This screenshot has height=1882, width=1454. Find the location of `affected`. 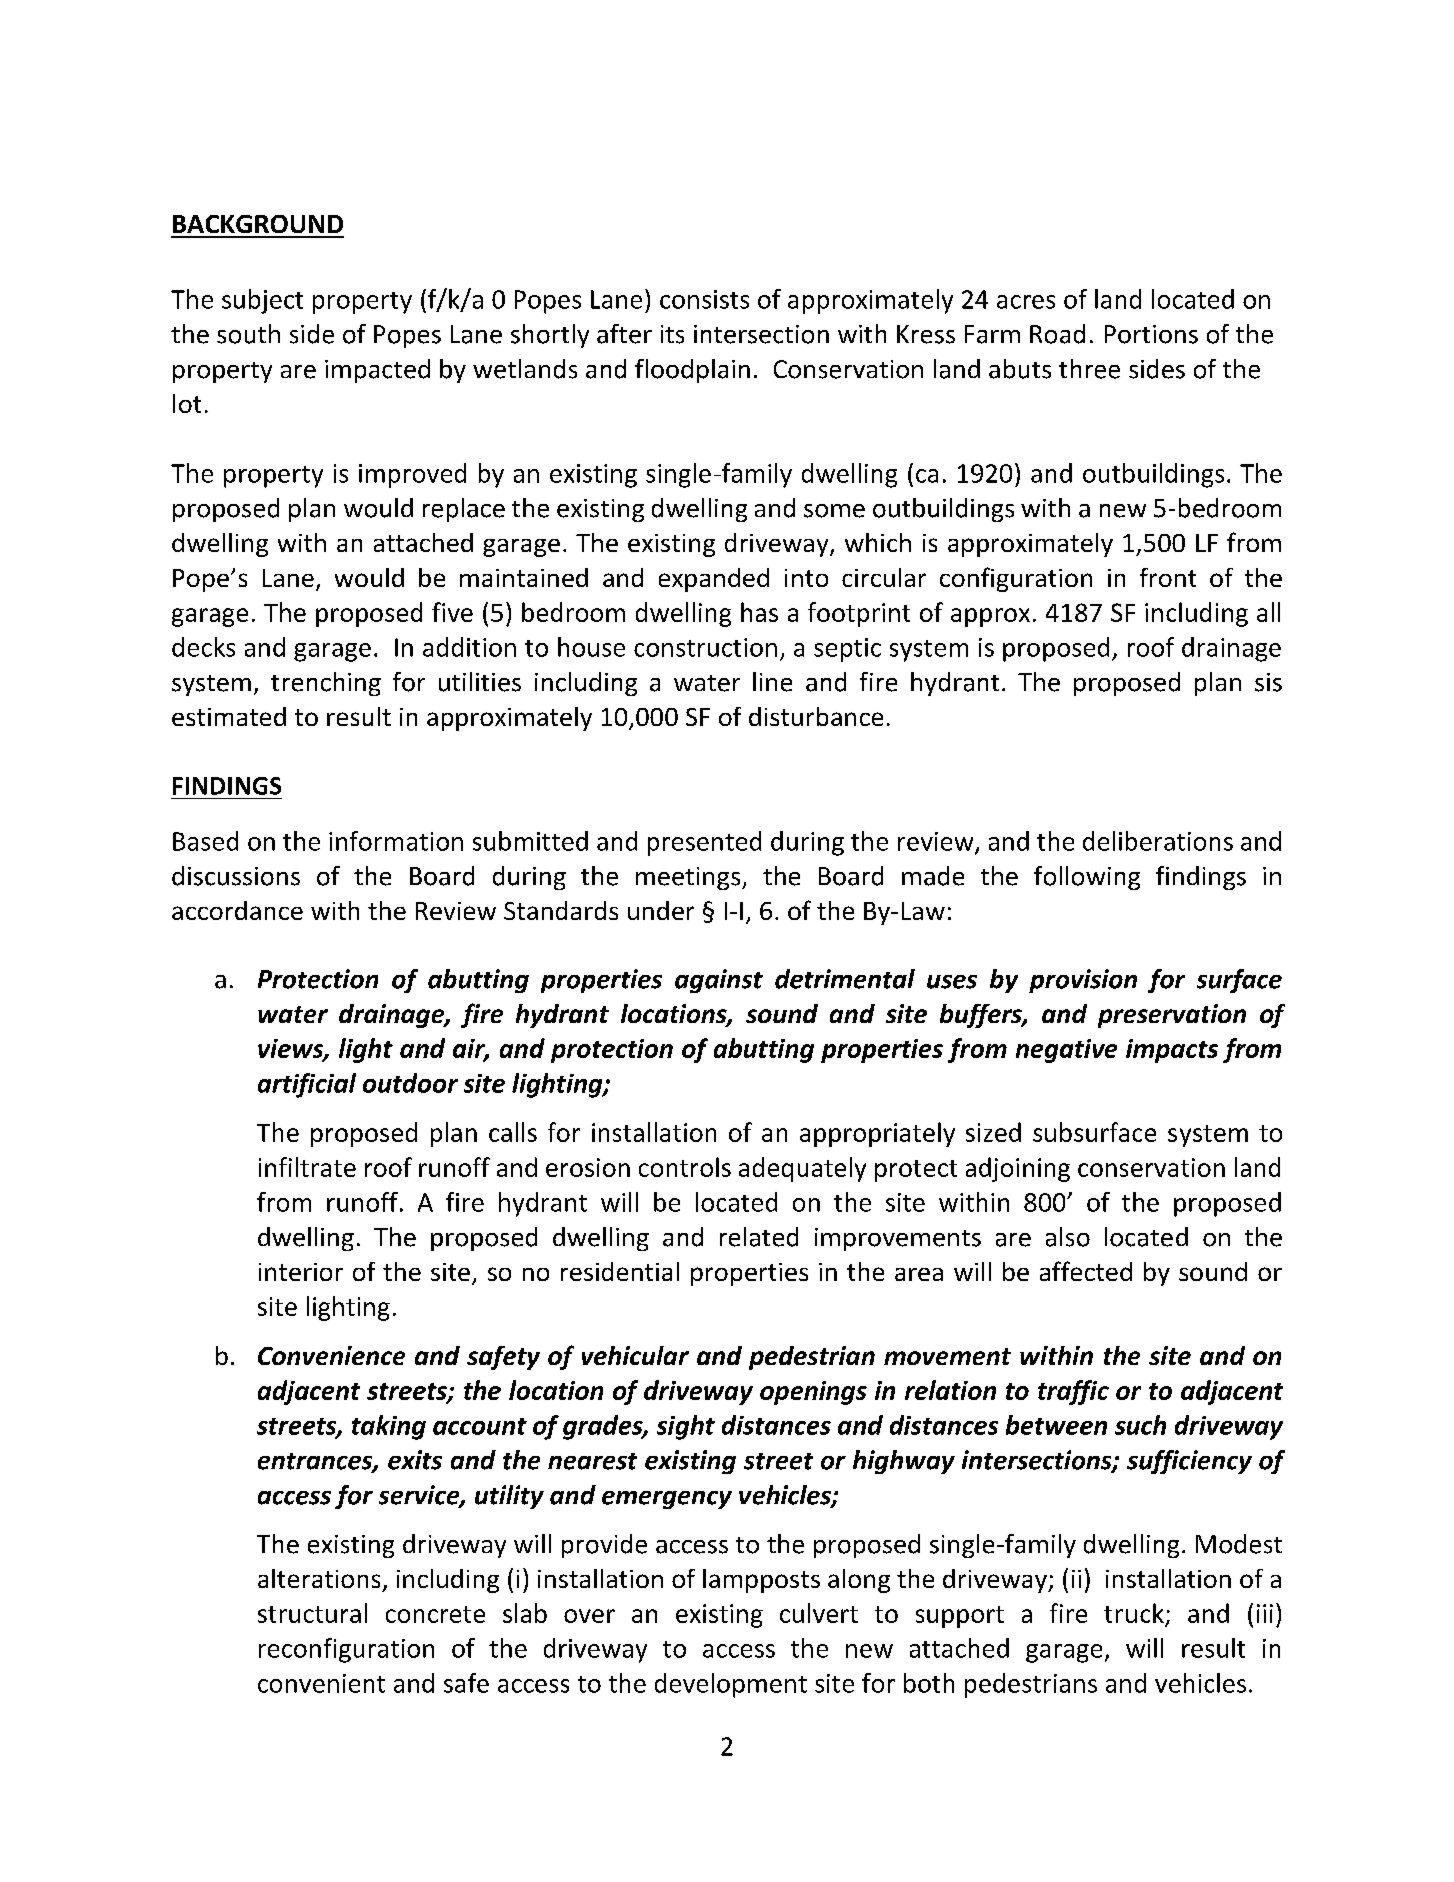

affected is located at coordinates (1086, 1271).
